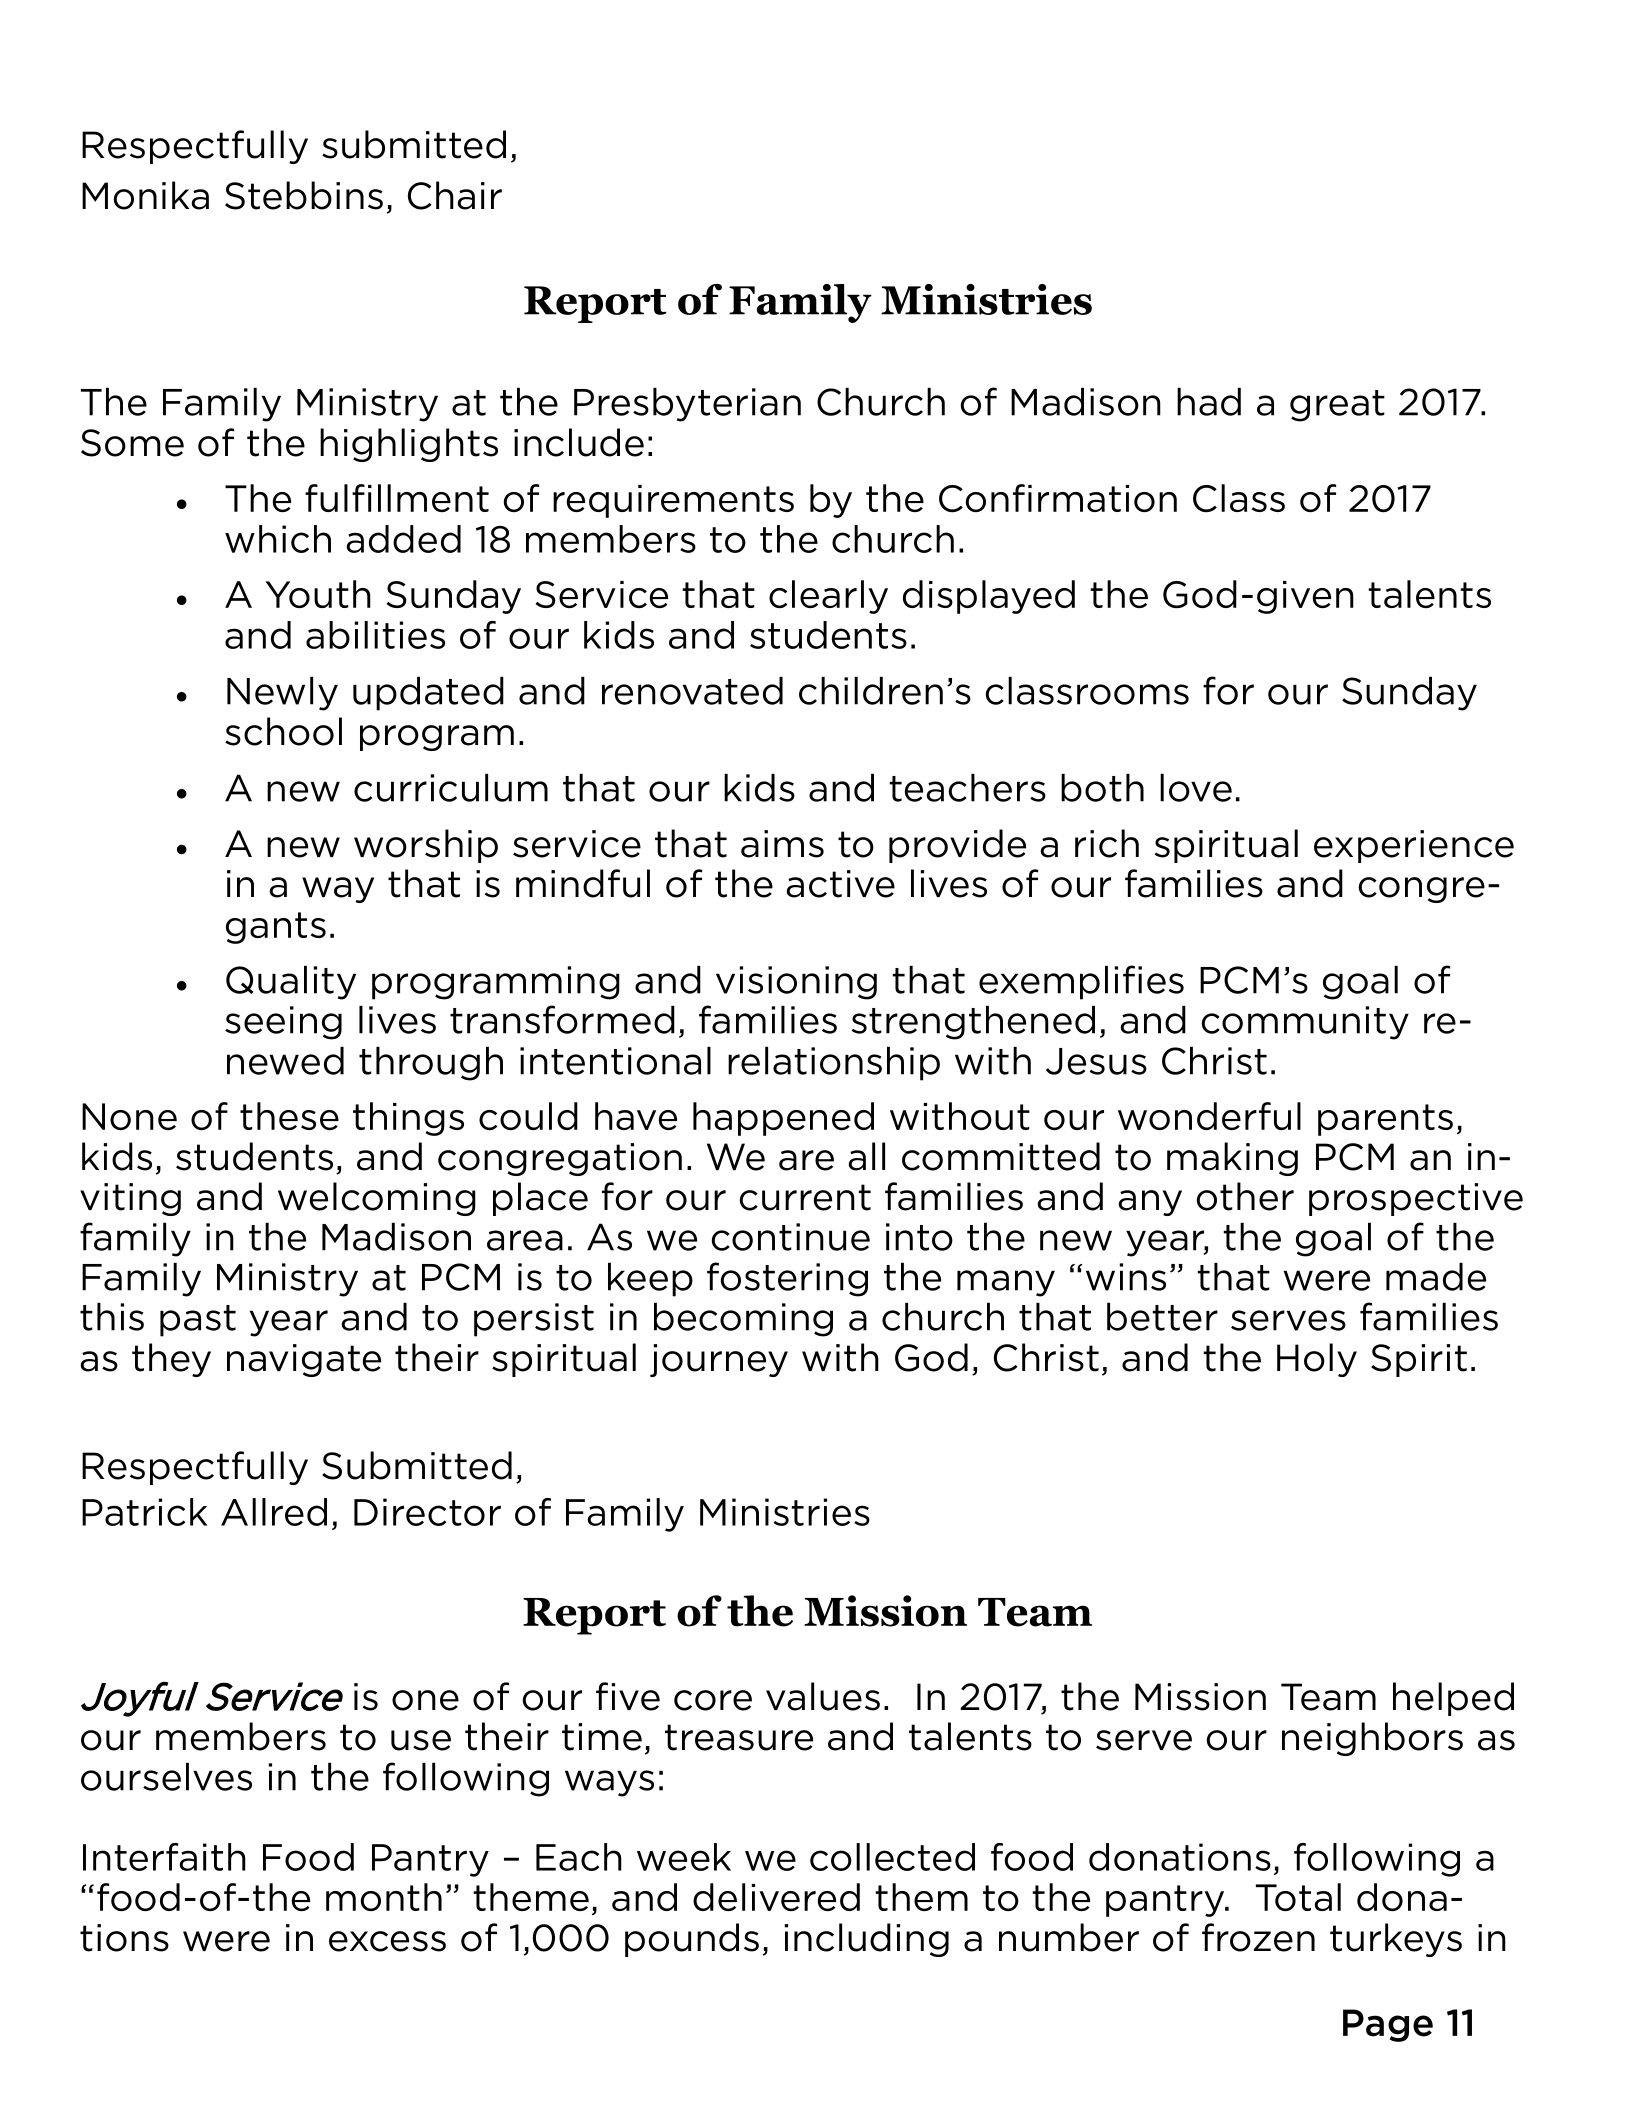  Describe the element at coordinates (283, 1023) in the screenshot. I see `seeing` at that location.
